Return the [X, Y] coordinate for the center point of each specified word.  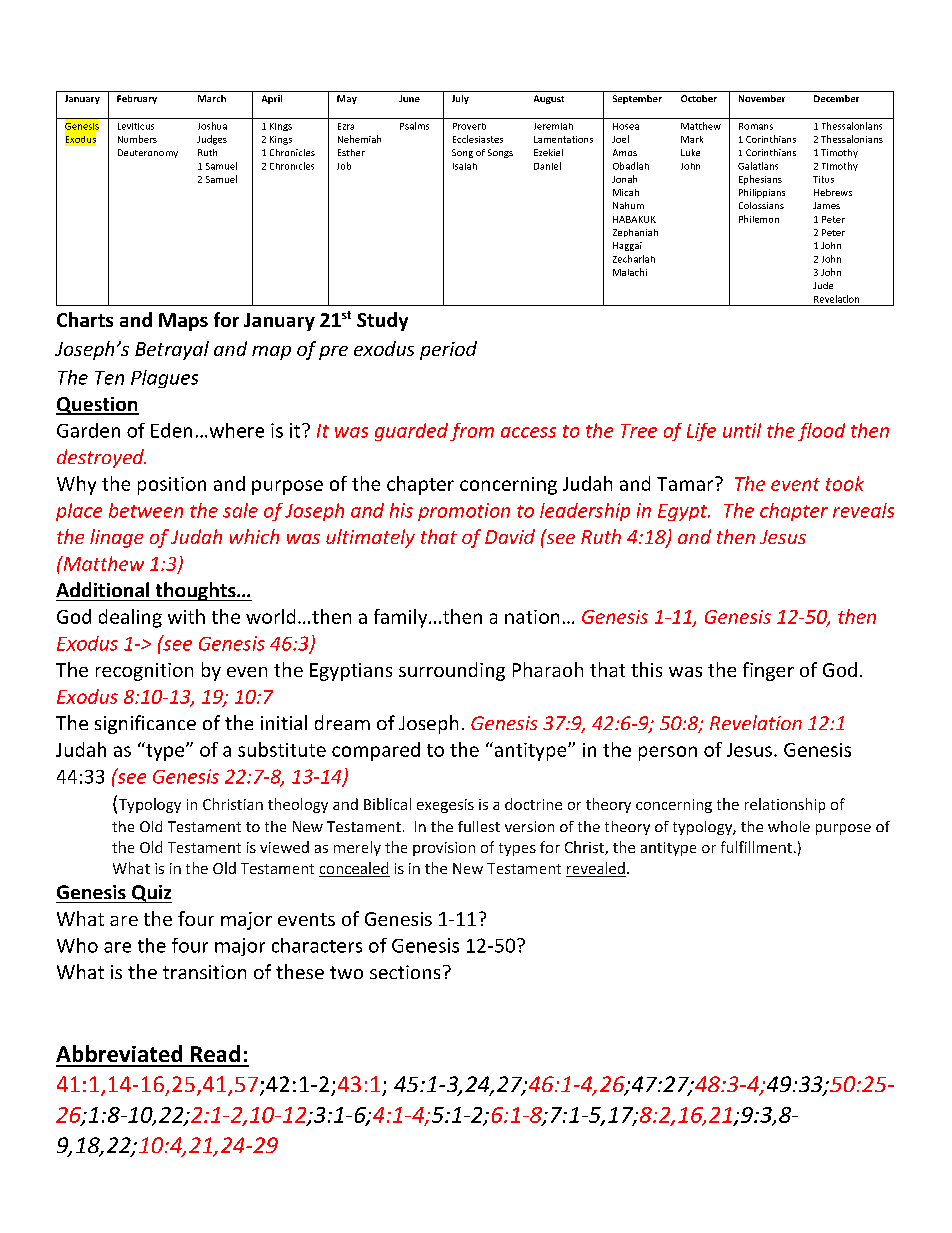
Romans [756, 126]
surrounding [452, 671]
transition [204, 972]
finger [768, 671]
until [742, 430]
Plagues [164, 379]
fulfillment [756, 847]
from [472, 432]
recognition [144, 672]
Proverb [469, 126]
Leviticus [136, 126]
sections [405, 972]
